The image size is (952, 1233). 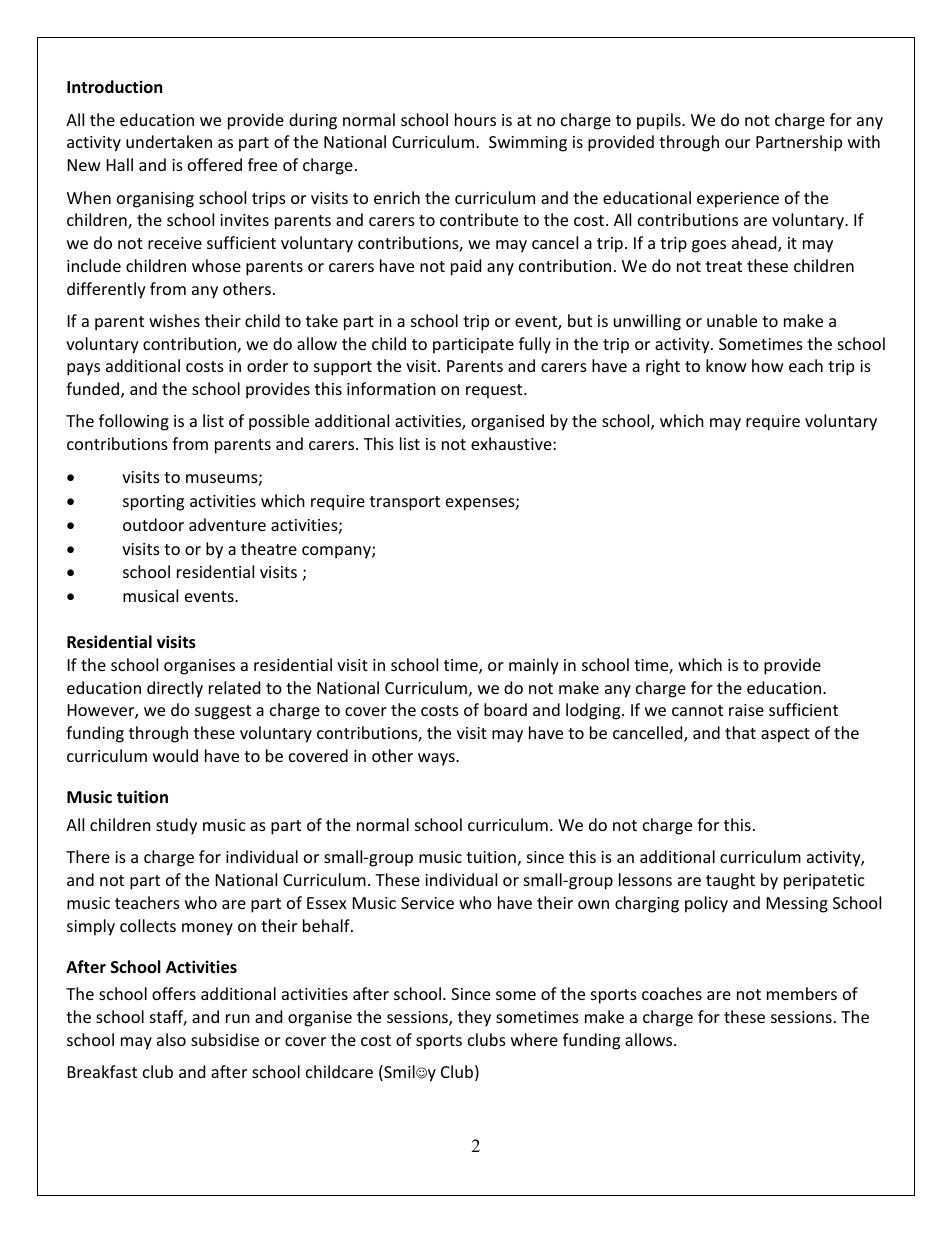 I want to click on they, so click(x=474, y=1018).
